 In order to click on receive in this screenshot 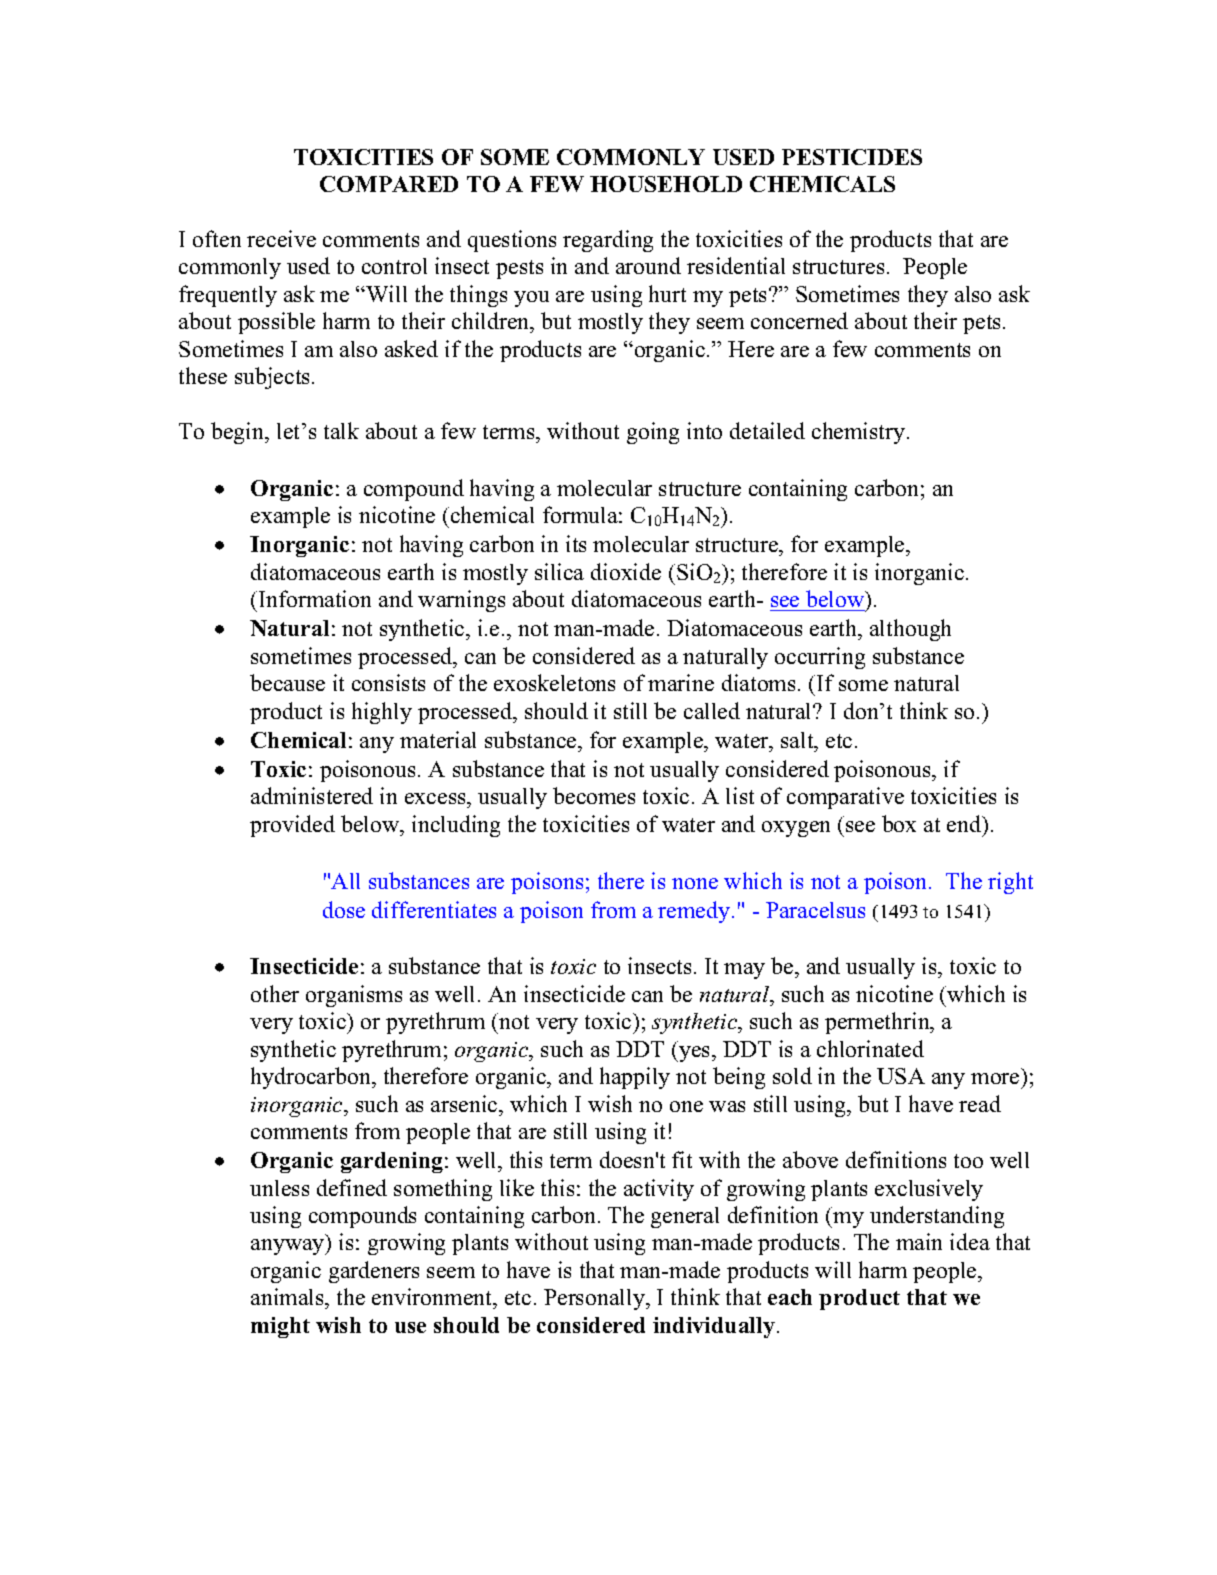, I will do `click(281, 238)`.
